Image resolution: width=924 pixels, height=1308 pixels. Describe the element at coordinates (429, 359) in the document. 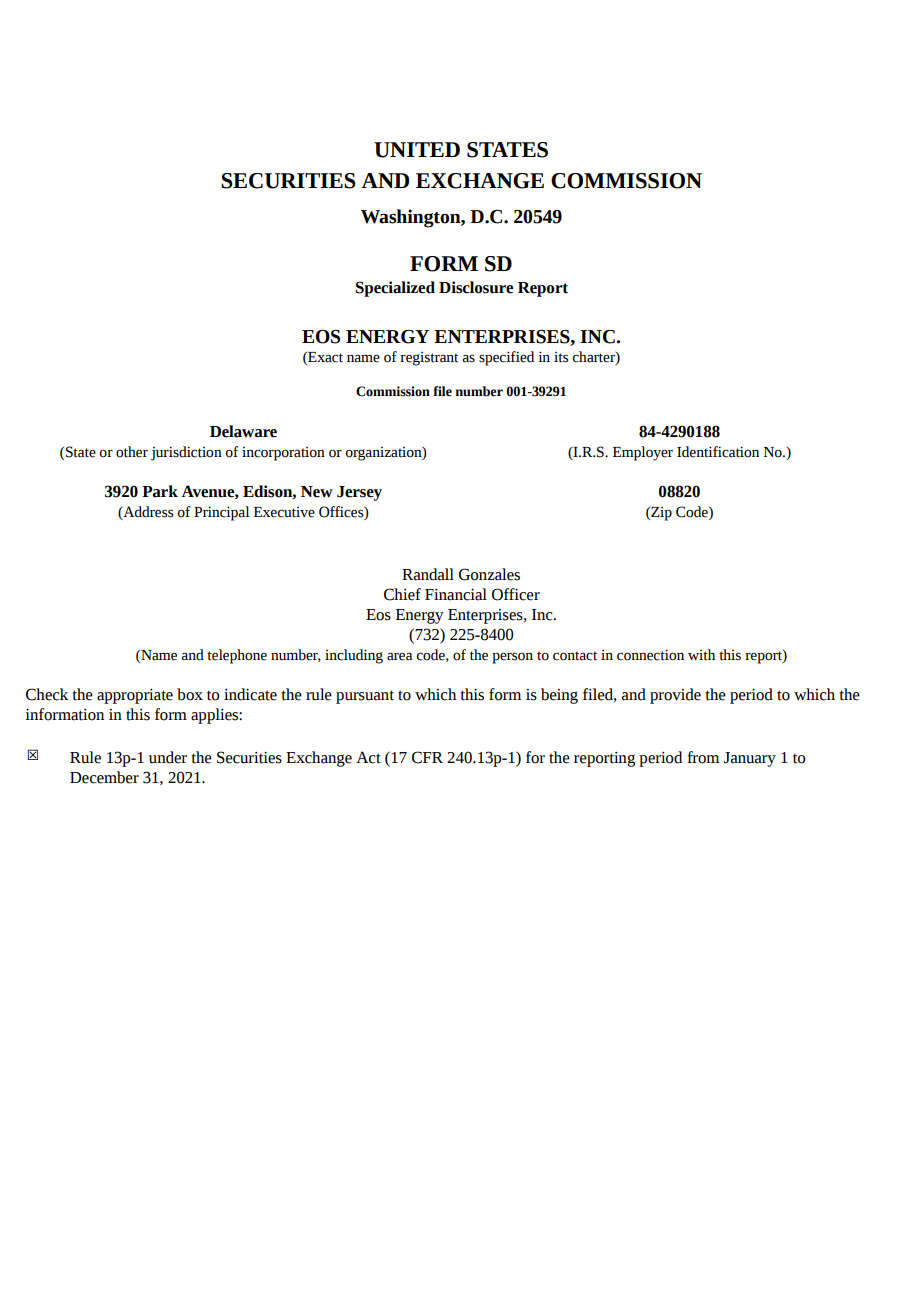

I see `registrant` at that location.
